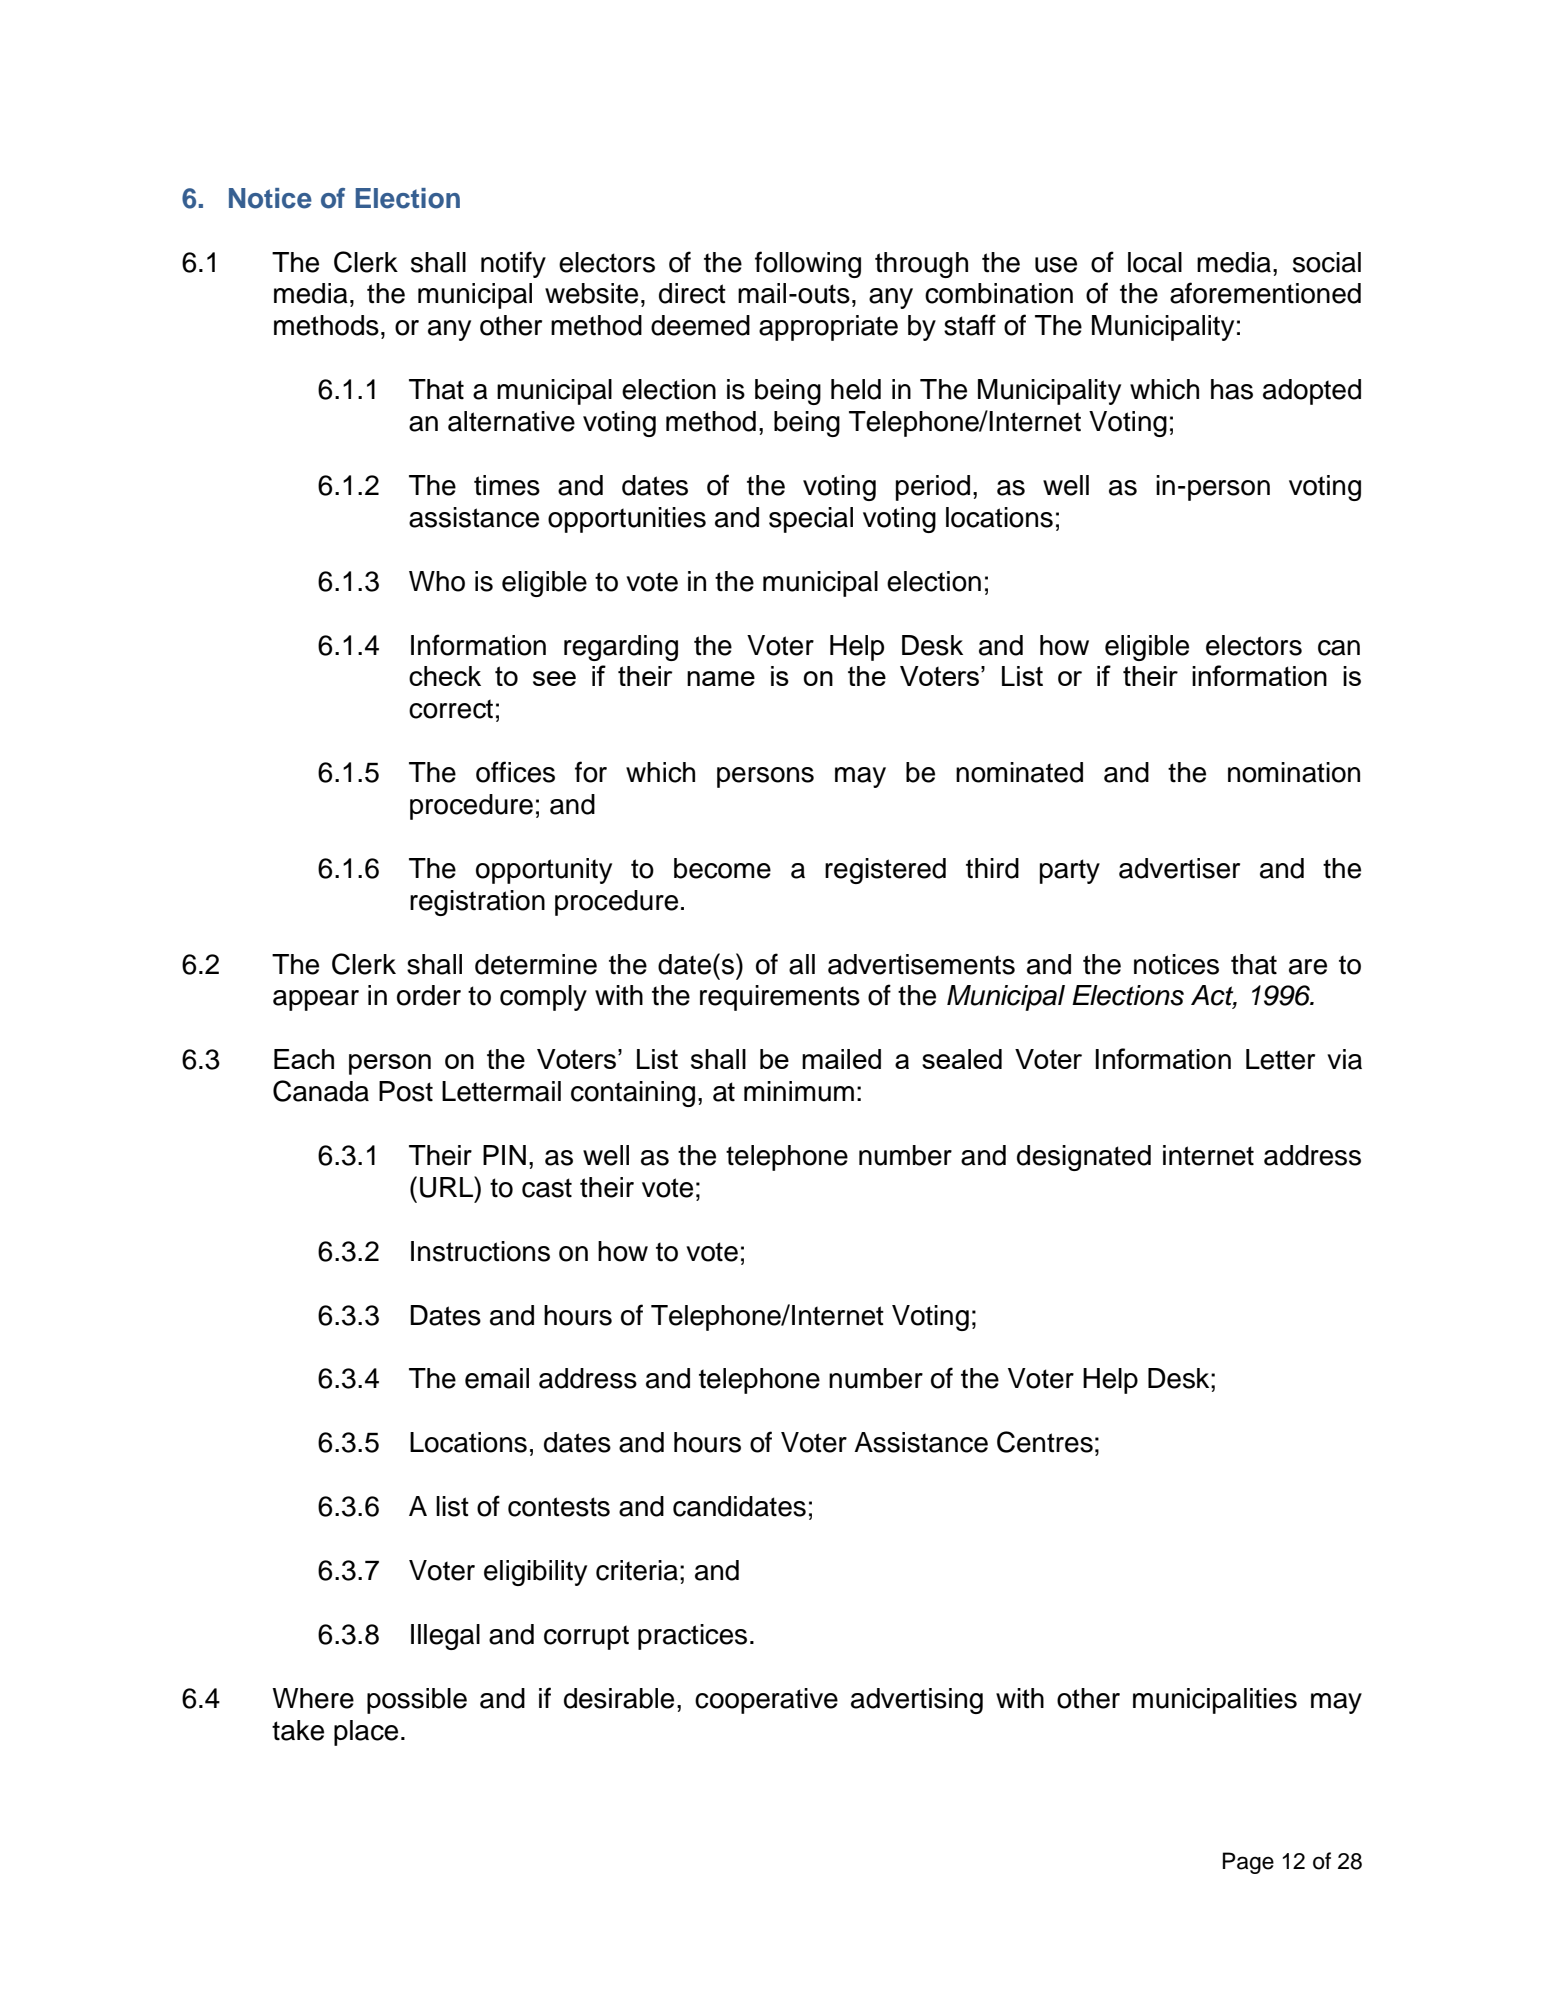  I want to click on cooperative, so click(766, 1701).
